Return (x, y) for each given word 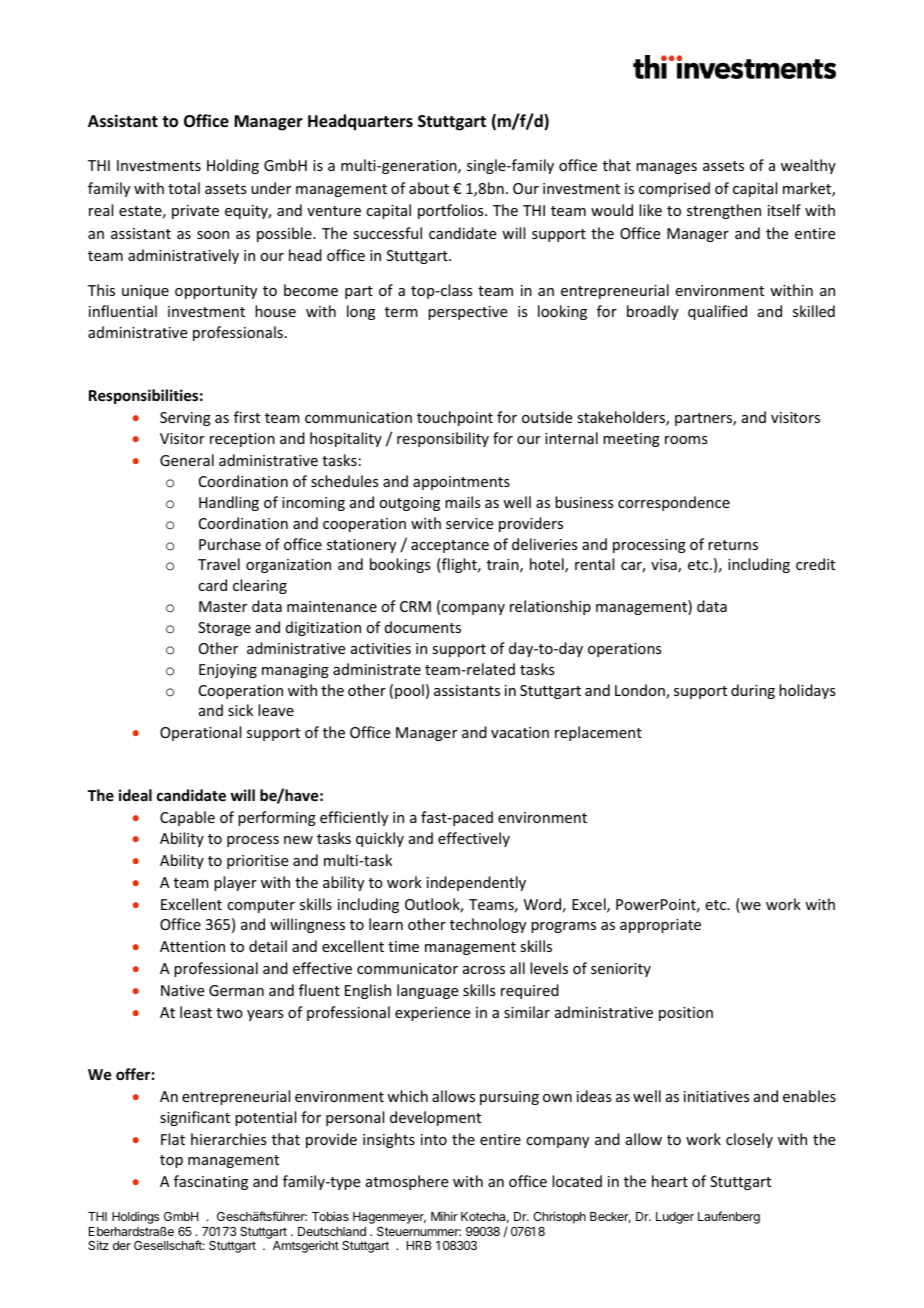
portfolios (452, 211)
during (753, 691)
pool (409, 691)
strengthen (724, 211)
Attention (192, 946)
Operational (200, 733)
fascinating (211, 1182)
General (187, 460)
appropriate (660, 926)
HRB (419, 1245)
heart (670, 1181)
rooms (686, 440)
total (184, 188)
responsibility (443, 439)
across (484, 970)
